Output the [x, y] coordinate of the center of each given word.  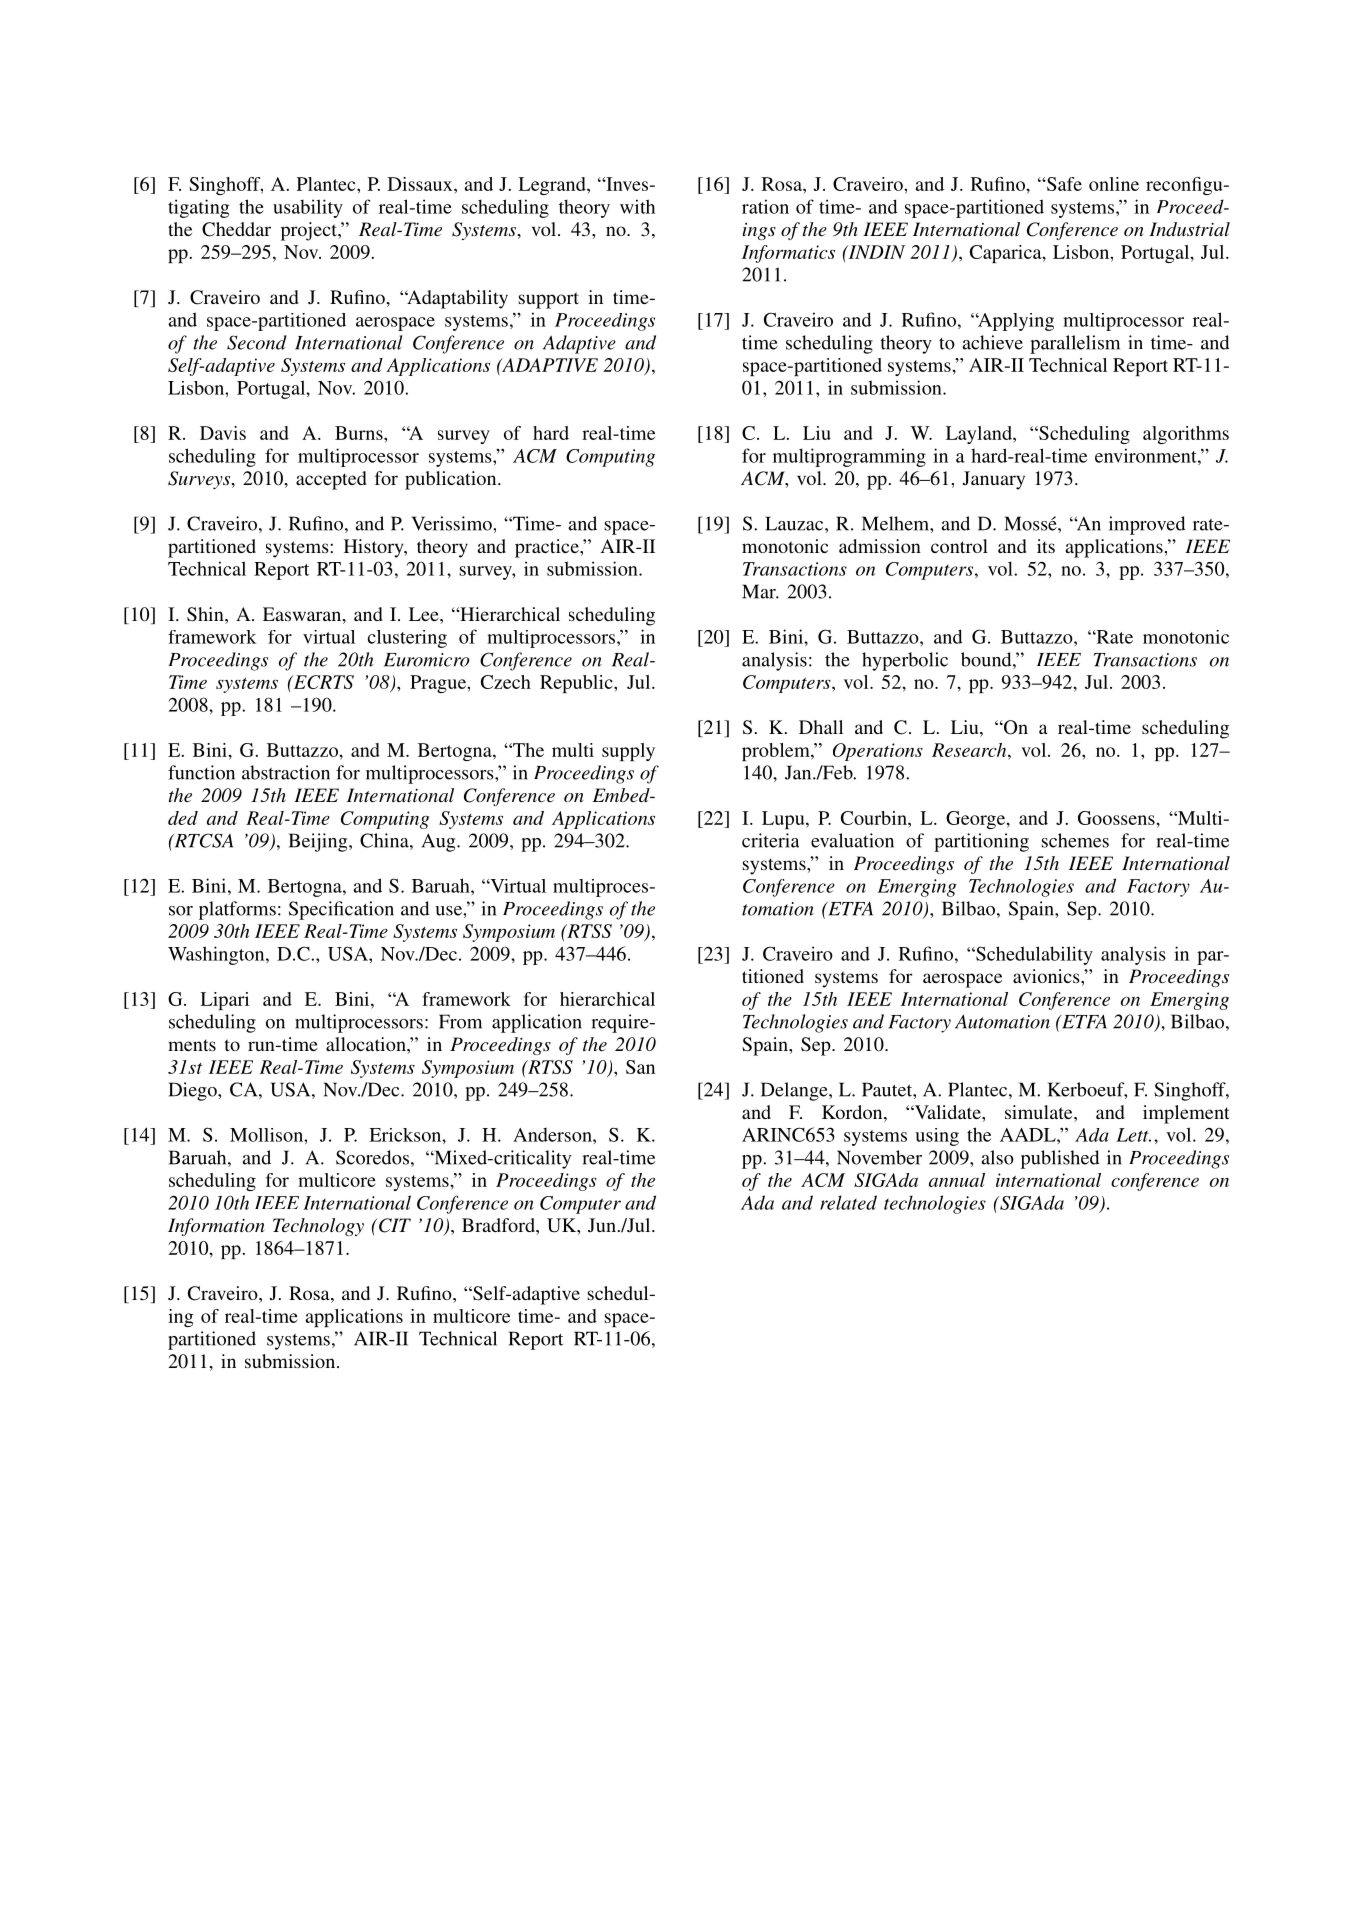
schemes [1075, 840]
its [1046, 546]
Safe [1063, 184]
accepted [331, 480]
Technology [318, 1227]
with [637, 206]
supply [628, 752]
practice [548, 548]
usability [308, 208]
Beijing [319, 842]
